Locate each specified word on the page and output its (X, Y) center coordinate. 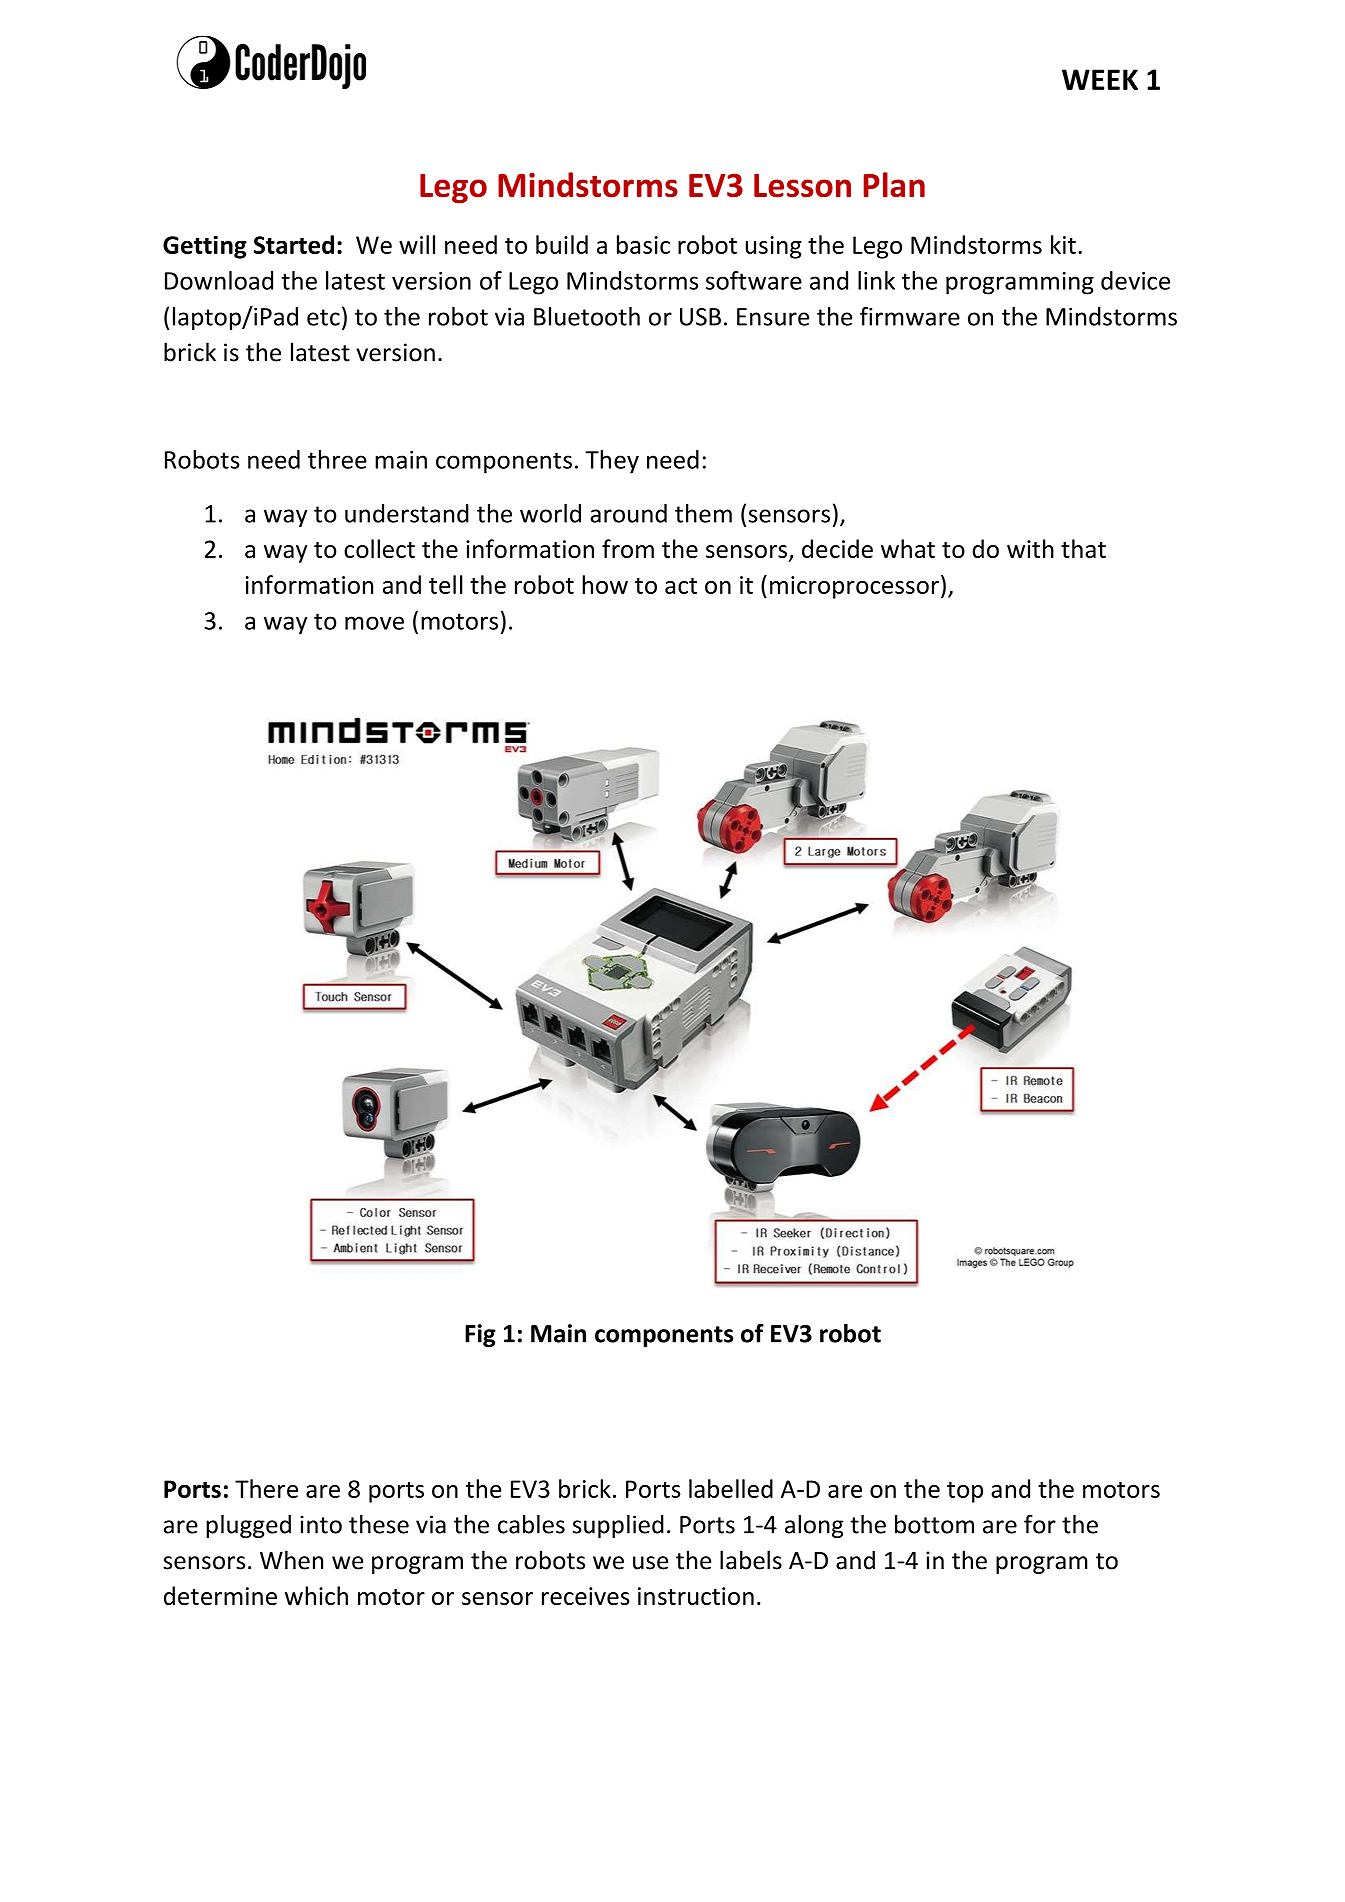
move (374, 623)
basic (643, 244)
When (291, 1560)
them (703, 513)
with (1030, 548)
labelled (731, 1488)
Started (294, 244)
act (681, 586)
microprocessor (854, 587)
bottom (934, 1524)
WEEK (1100, 79)
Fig (480, 1335)
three (337, 459)
